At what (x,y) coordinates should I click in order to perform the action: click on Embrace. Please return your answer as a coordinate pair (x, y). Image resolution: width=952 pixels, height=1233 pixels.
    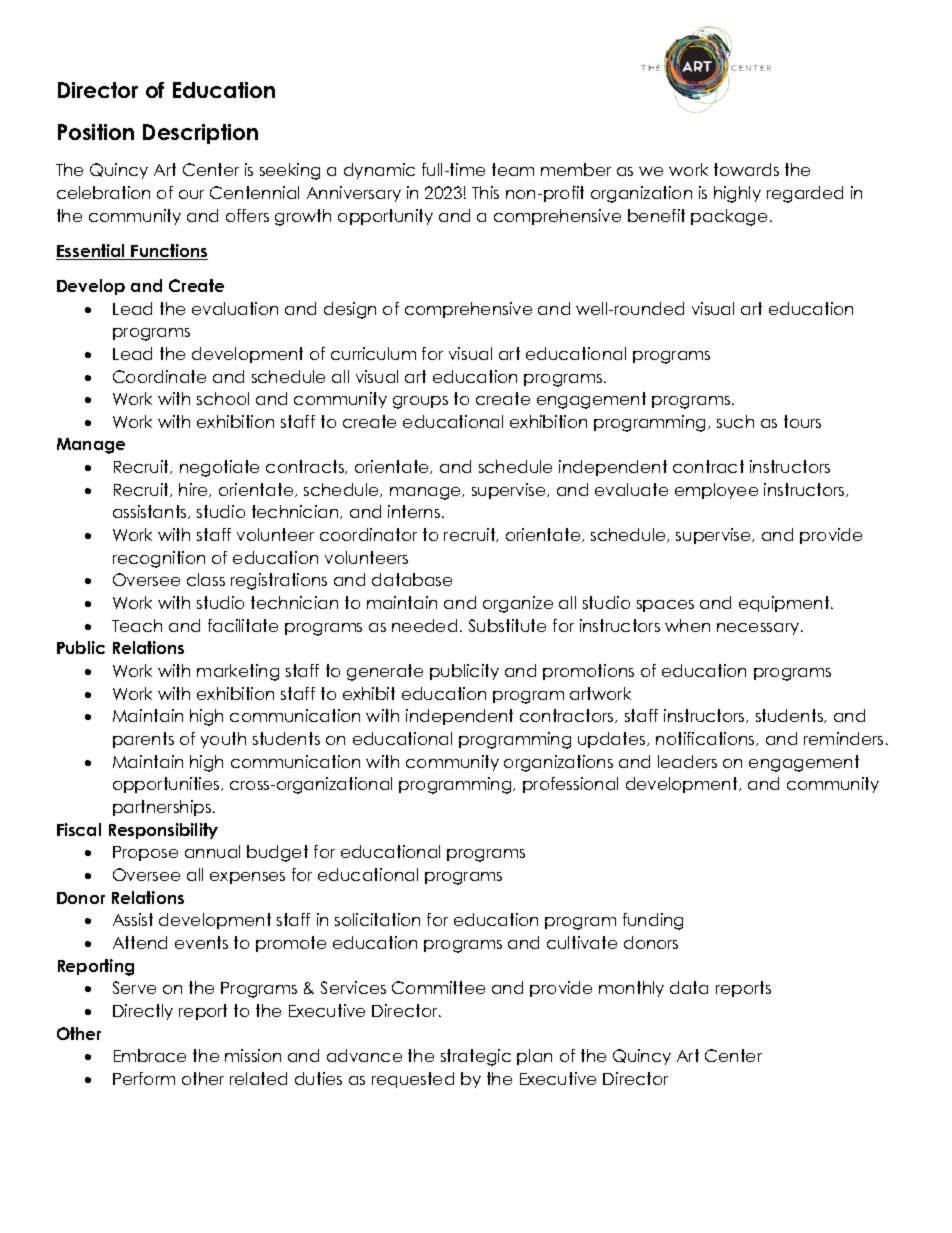
    Looking at the image, I should click on (150, 1055).
